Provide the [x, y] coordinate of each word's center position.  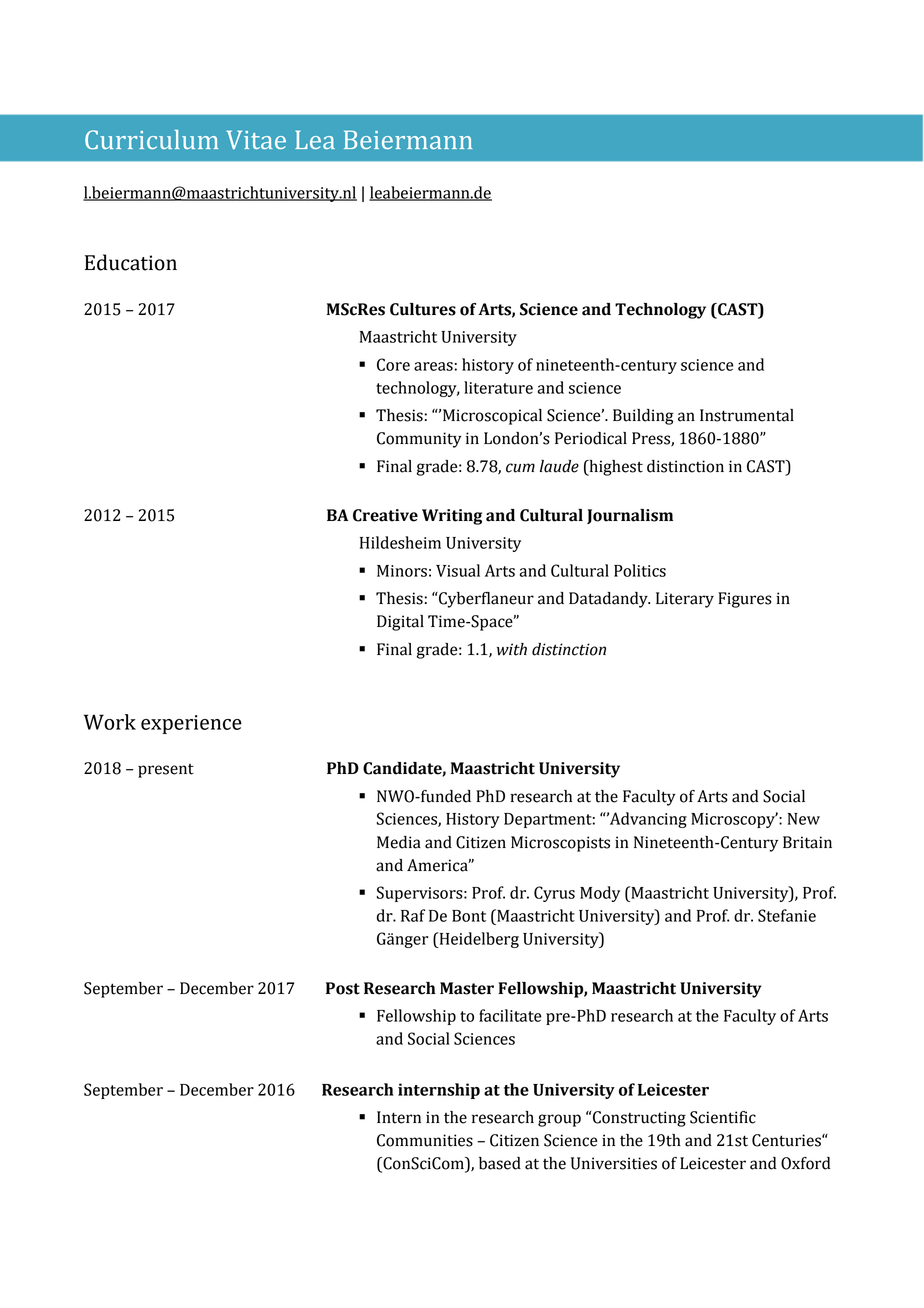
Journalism [630, 516]
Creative [385, 515]
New [804, 819]
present [166, 771]
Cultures [423, 309]
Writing [452, 517]
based [500, 1163]
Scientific [723, 1117]
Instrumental [747, 415]
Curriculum [151, 140]
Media [399, 842]
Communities [425, 1140]
